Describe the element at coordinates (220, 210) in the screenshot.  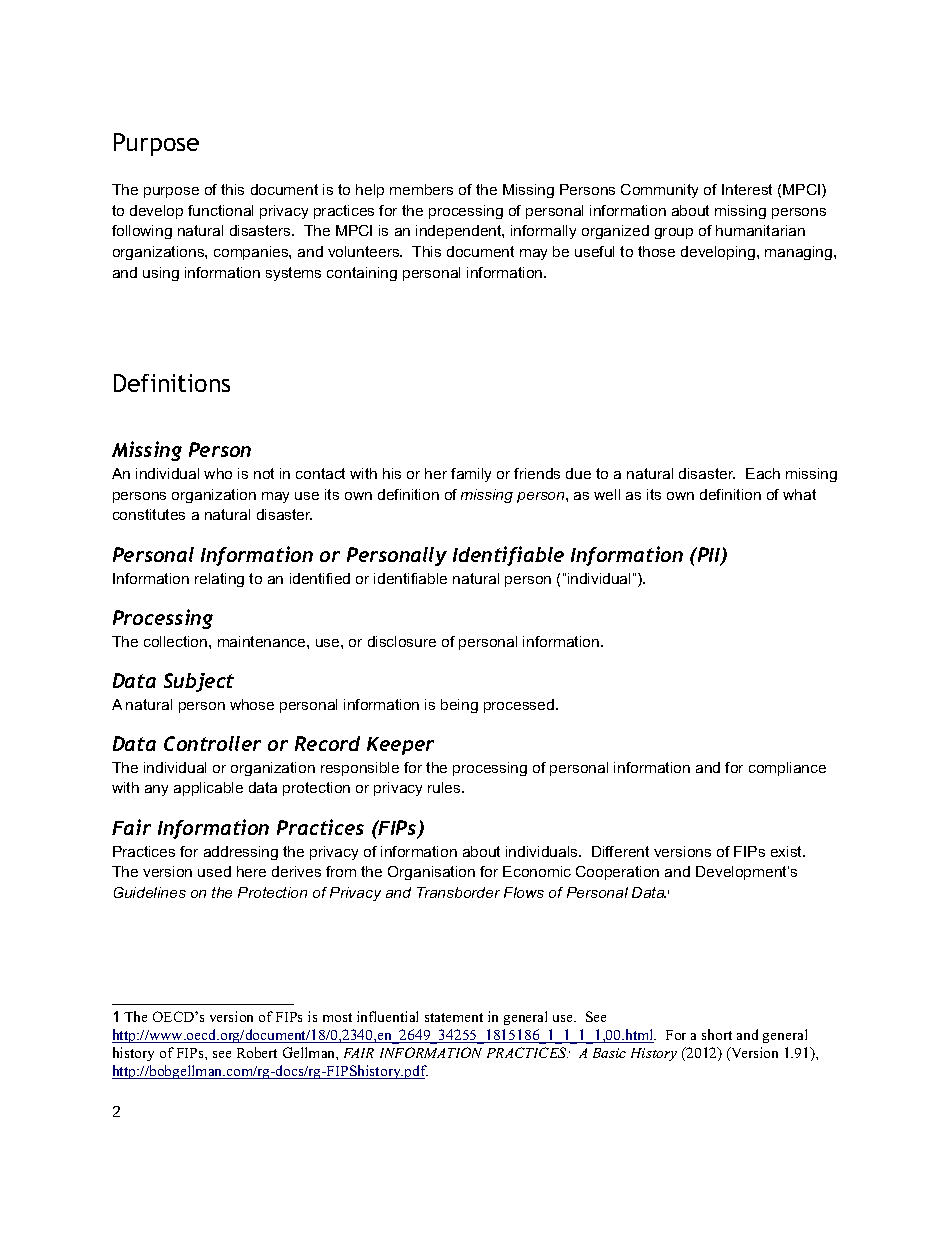
I see `functional` at that location.
